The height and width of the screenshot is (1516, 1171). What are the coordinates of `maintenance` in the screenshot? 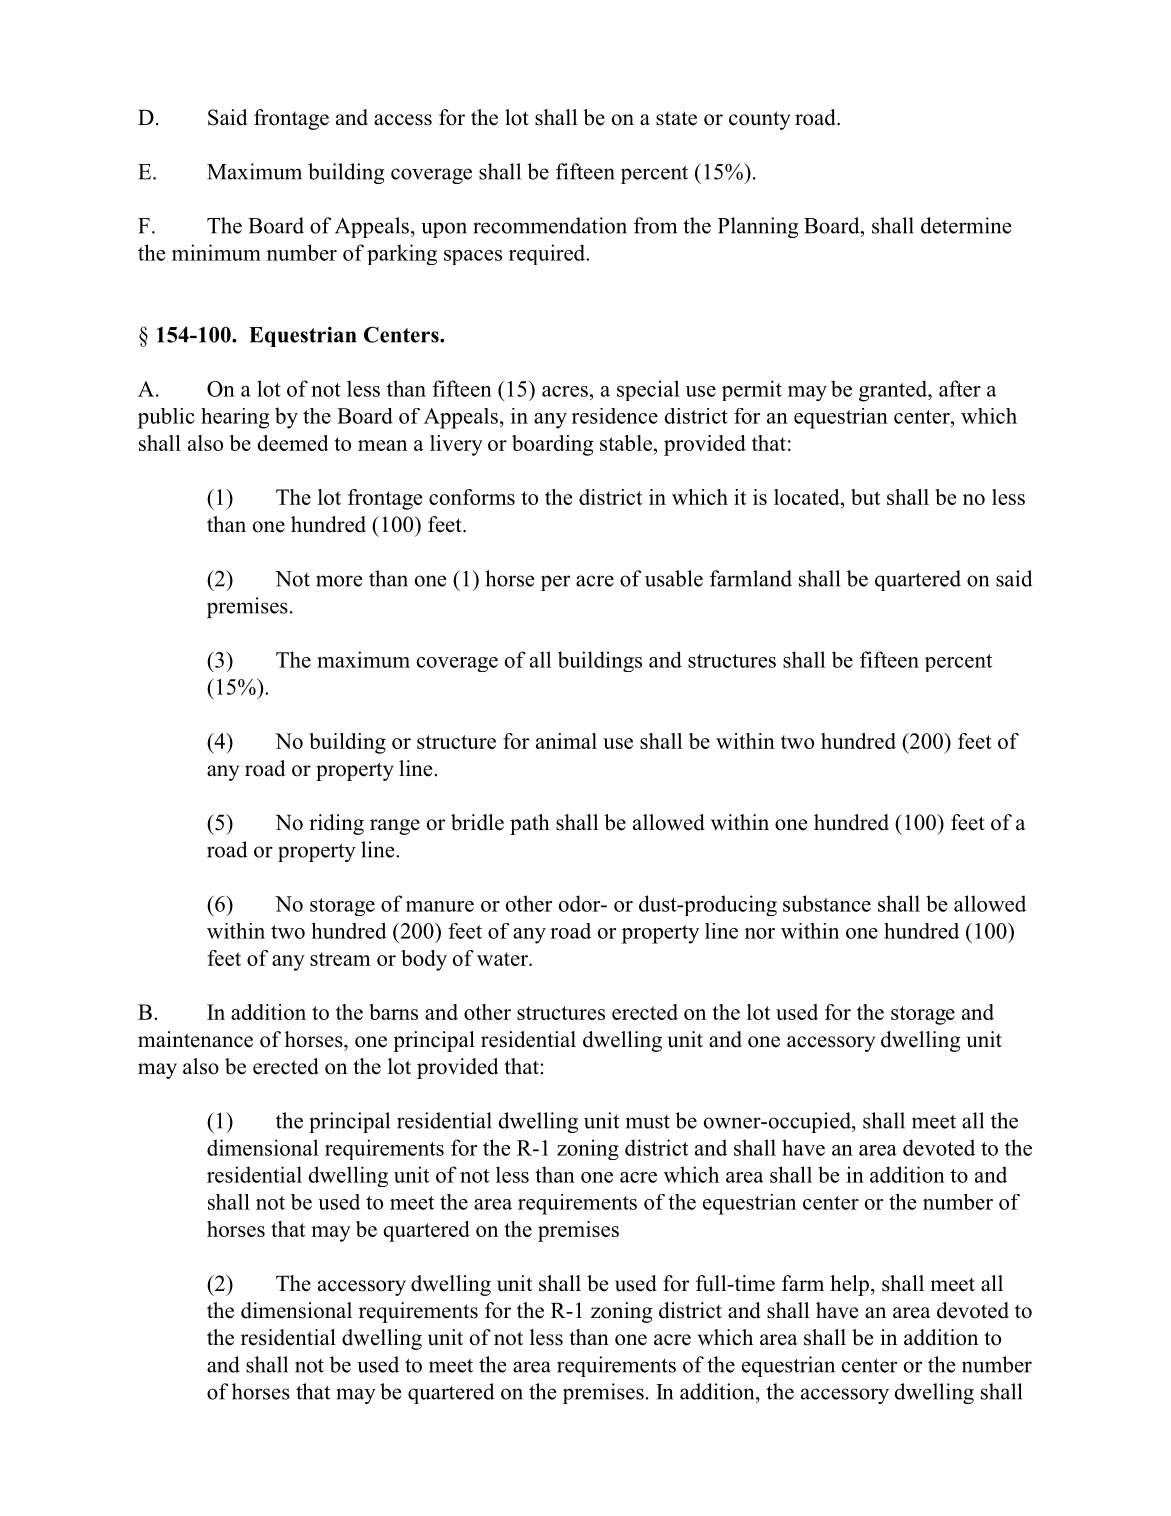 It's located at (195, 1039).
